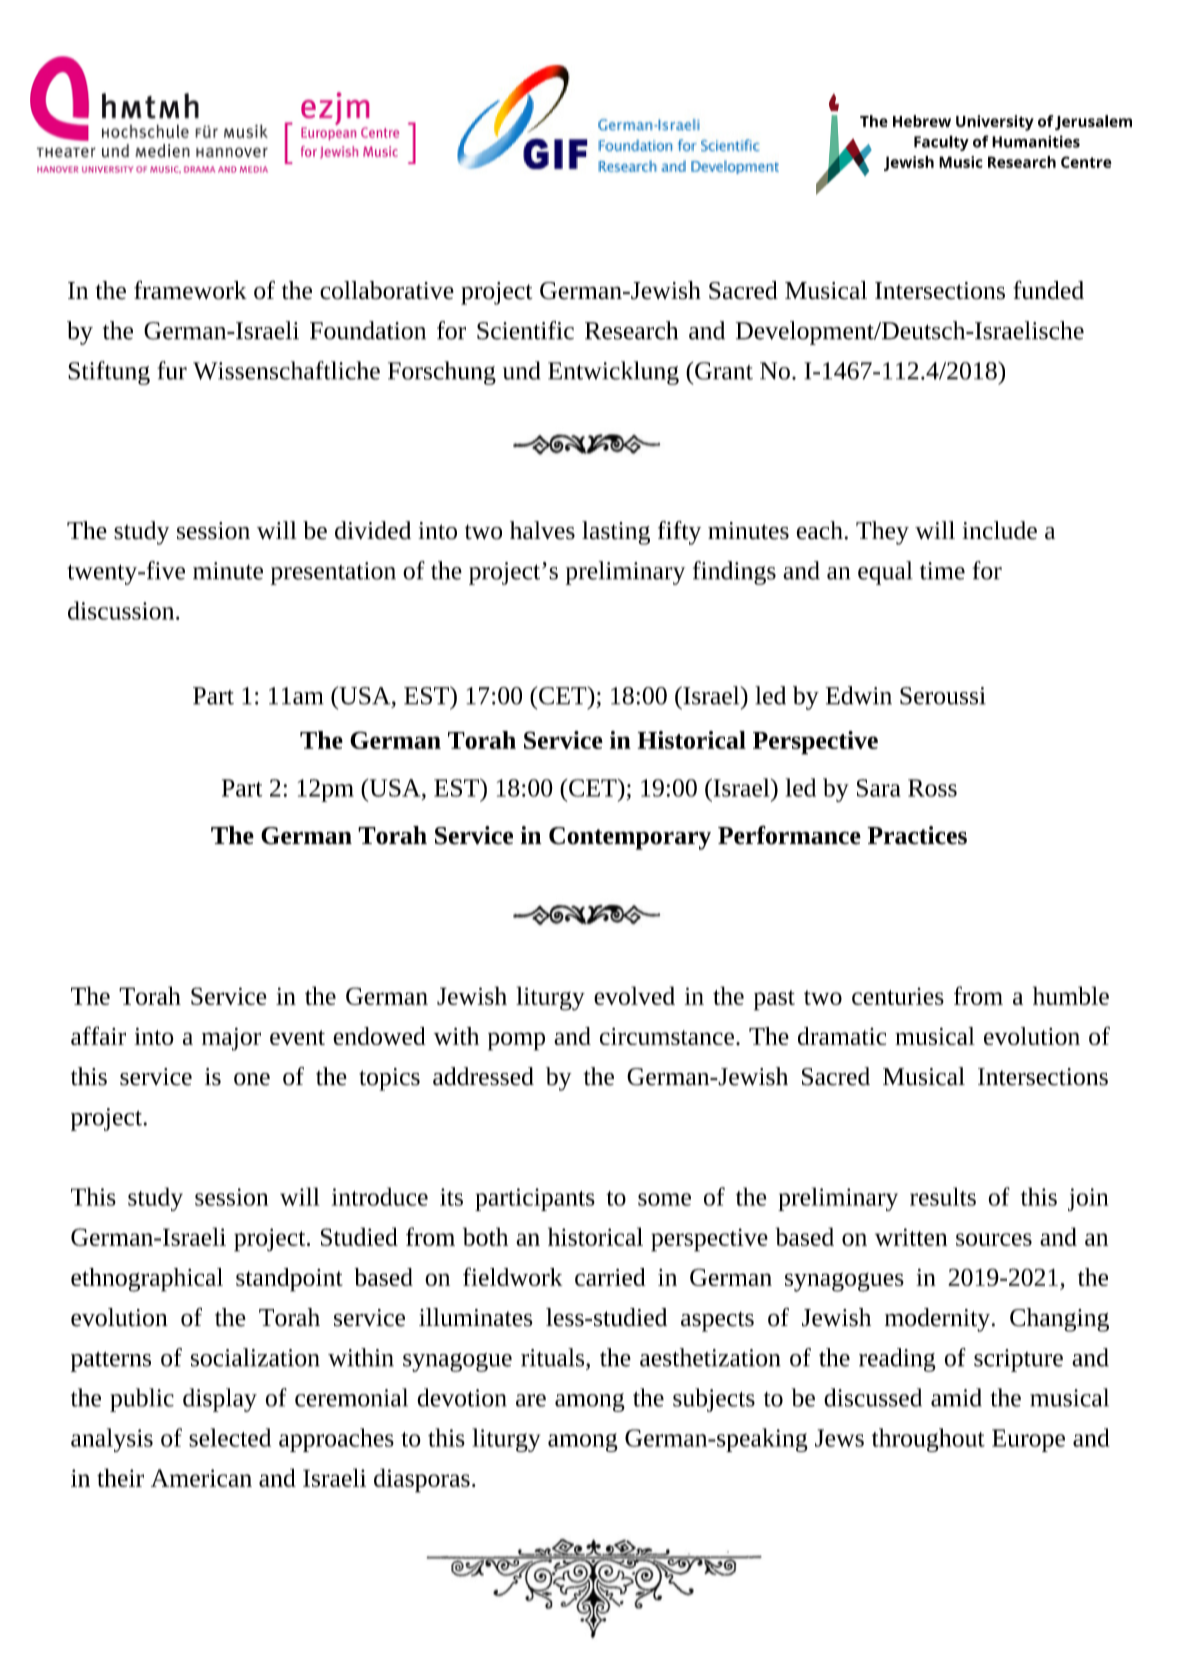  What do you see at coordinates (230, 1437) in the page?
I see `selected` at bounding box center [230, 1437].
